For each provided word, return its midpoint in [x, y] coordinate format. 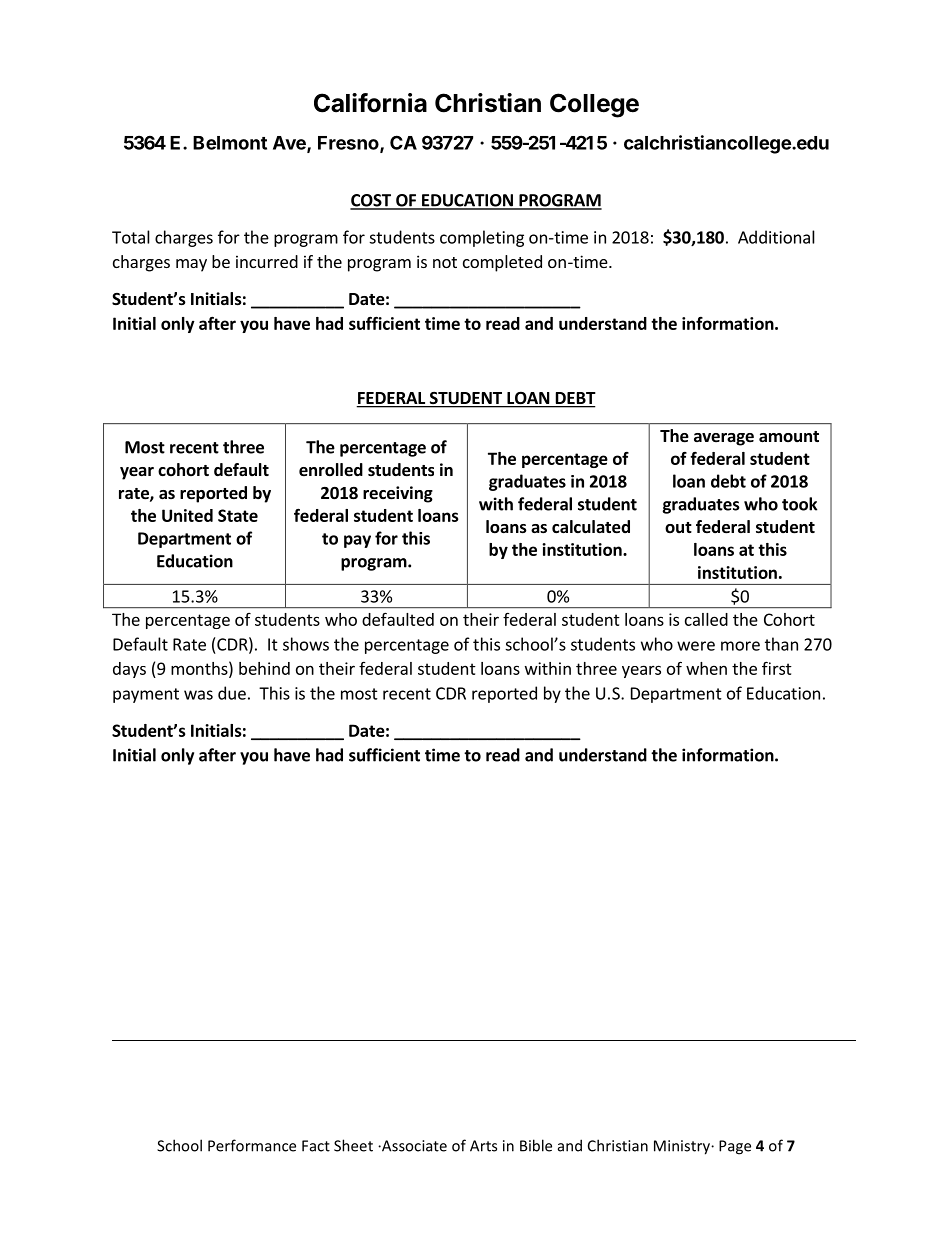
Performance [252, 1145]
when [706, 668]
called [706, 619]
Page [735, 1147]
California [370, 103]
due [232, 693]
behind [264, 668]
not [445, 262]
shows [306, 644]
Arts [483, 1146]
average [724, 439]
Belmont [230, 143]
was [198, 695]
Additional [776, 237]
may [191, 265]
